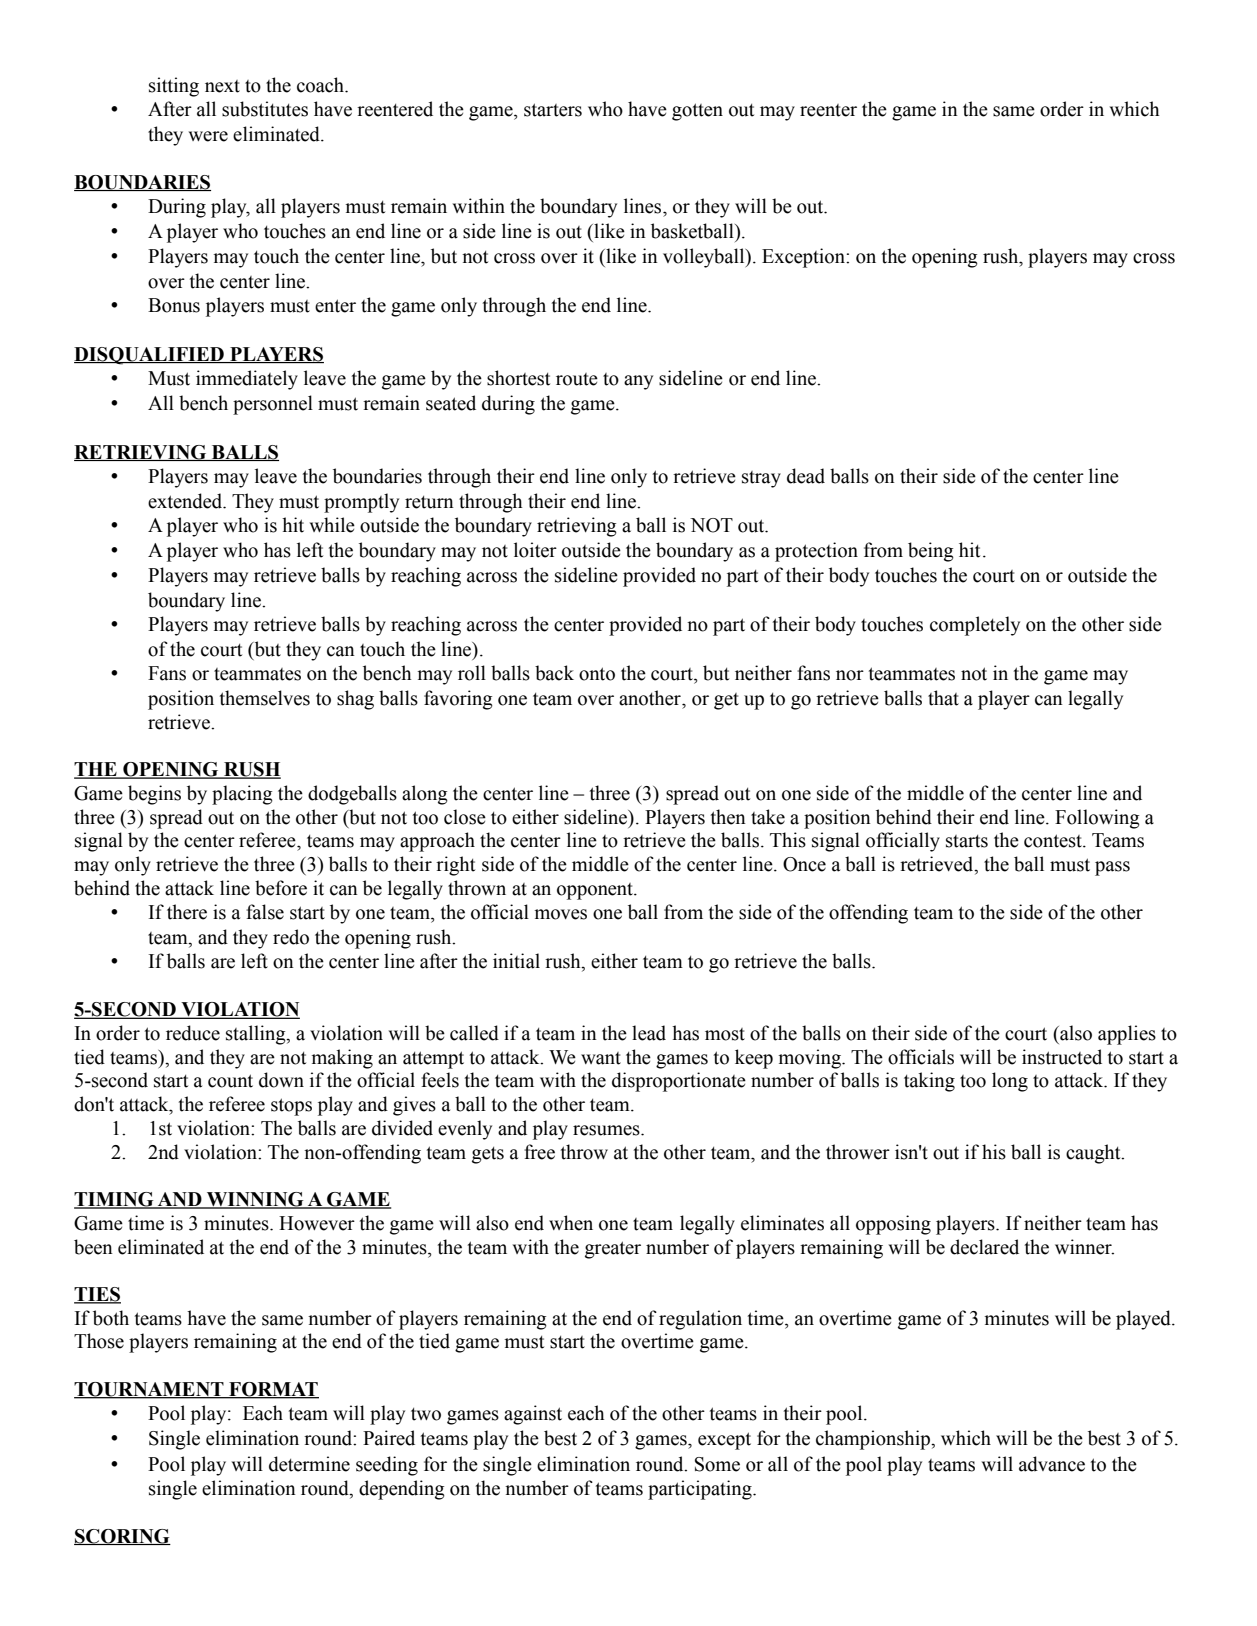  I want to click on WINNING, so click(255, 1200).
